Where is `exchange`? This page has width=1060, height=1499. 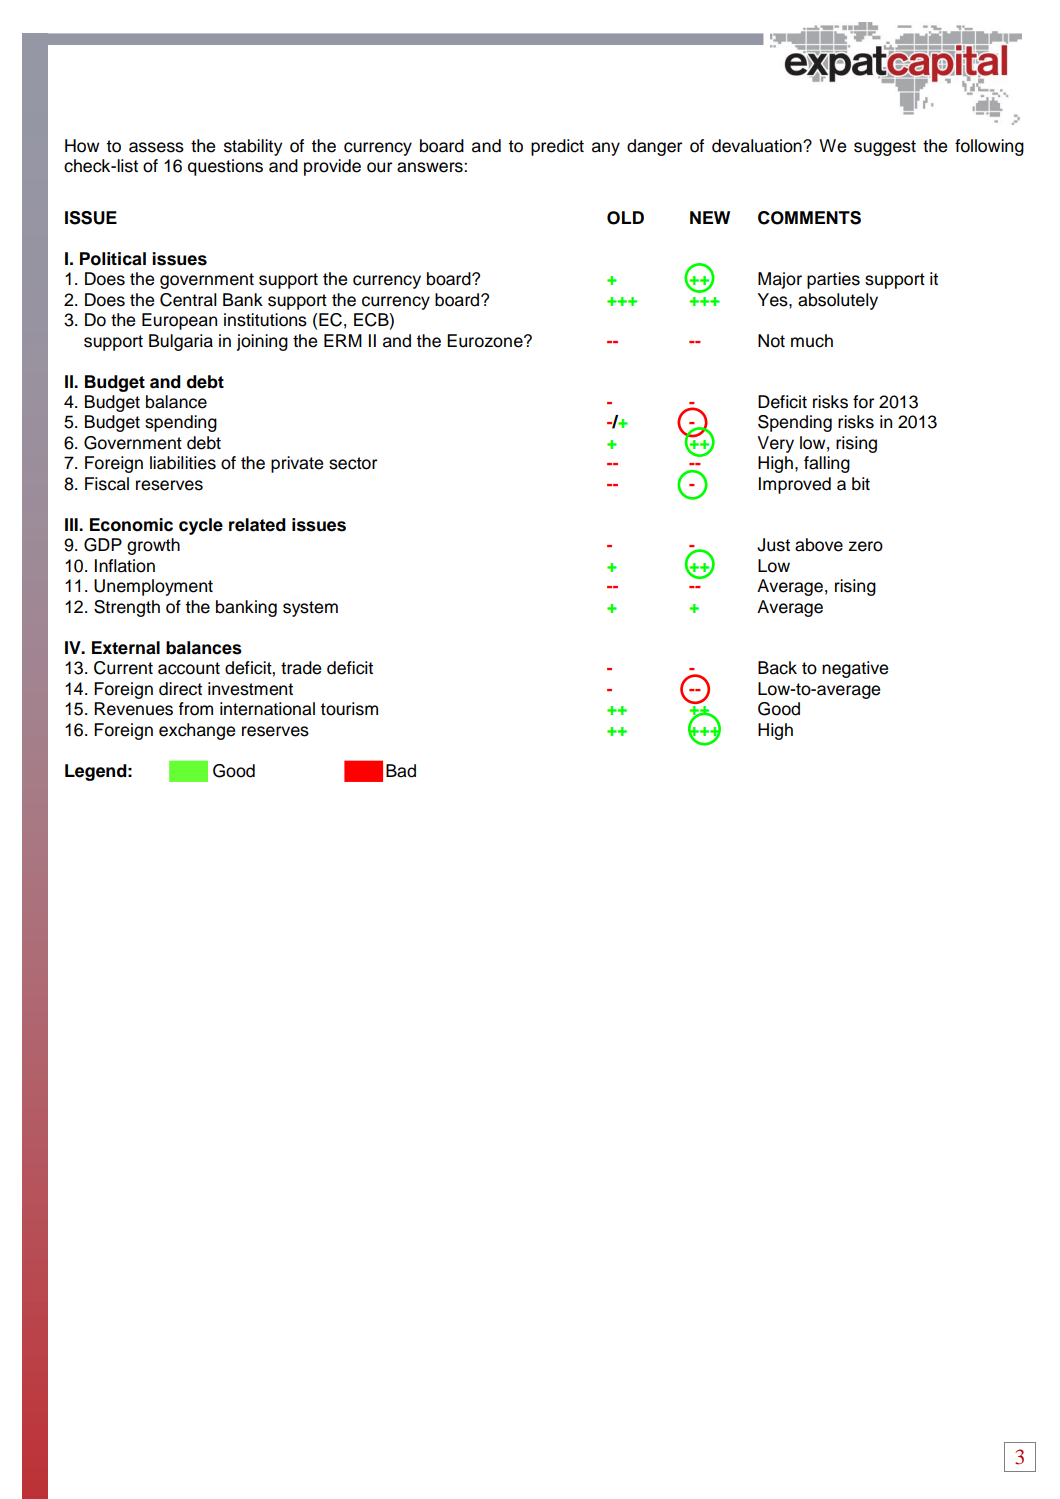 exchange is located at coordinates (197, 731).
